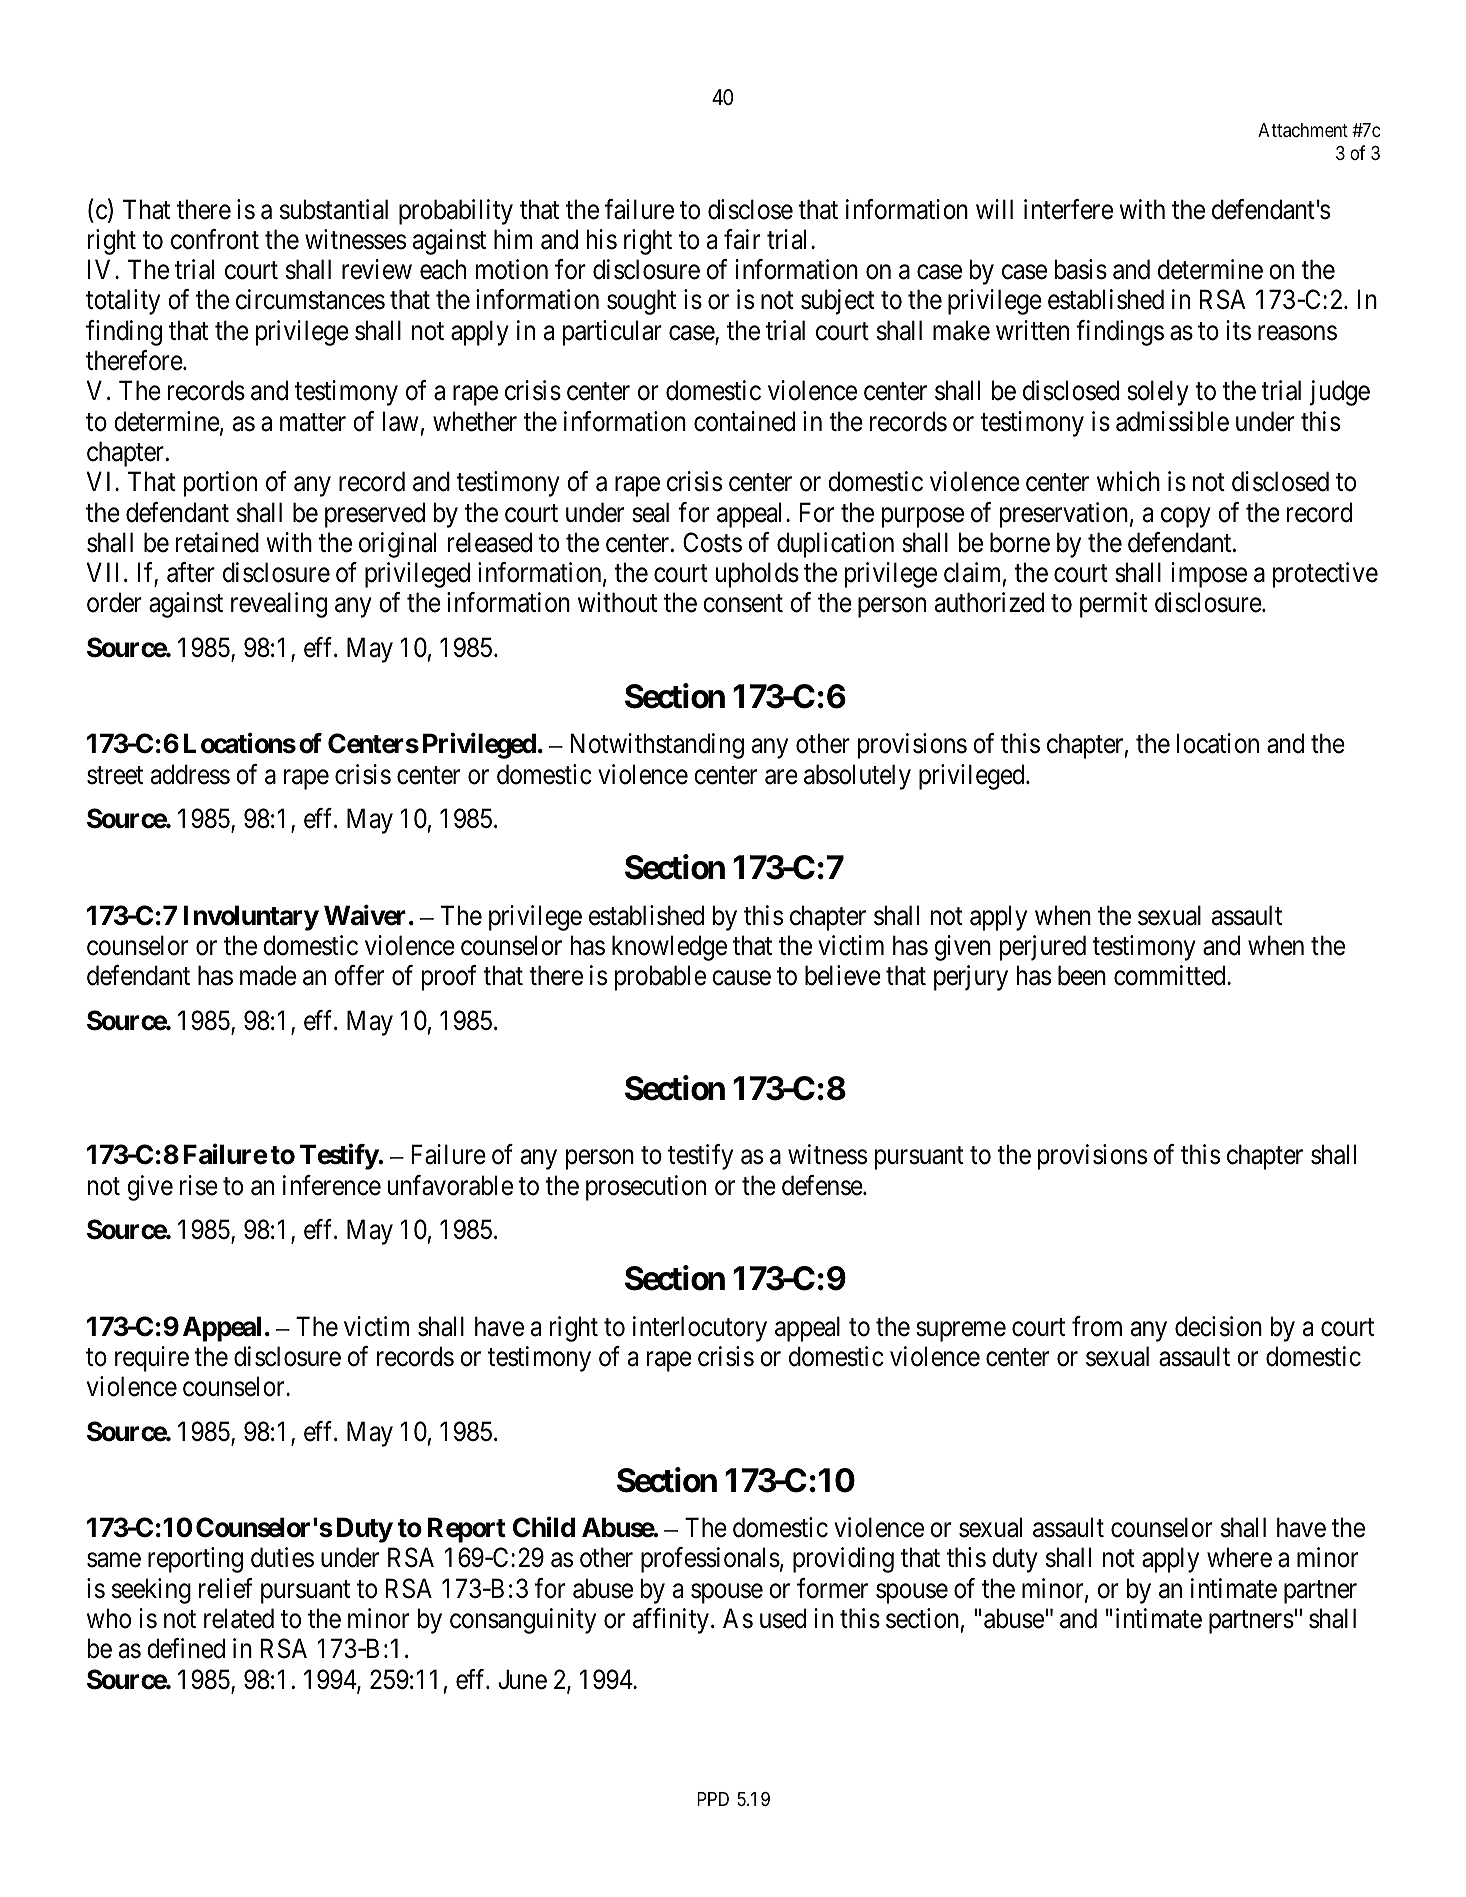 The height and width of the page is (1897, 1466). What do you see at coordinates (741, 978) in the page?
I see `cause` at bounding box center [741, 978].
